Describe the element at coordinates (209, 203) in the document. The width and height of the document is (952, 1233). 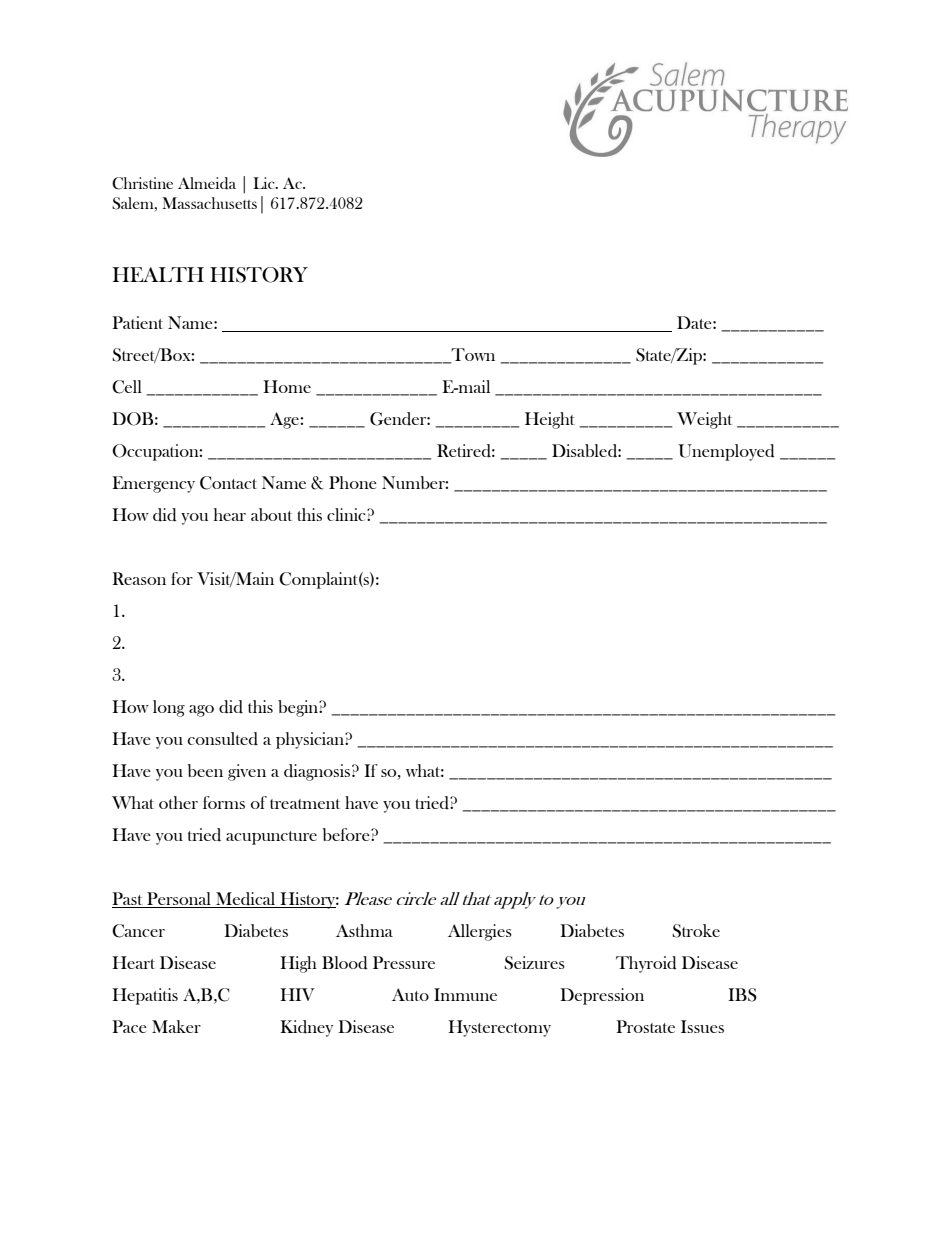
I see `Massachusetts` at that location.
